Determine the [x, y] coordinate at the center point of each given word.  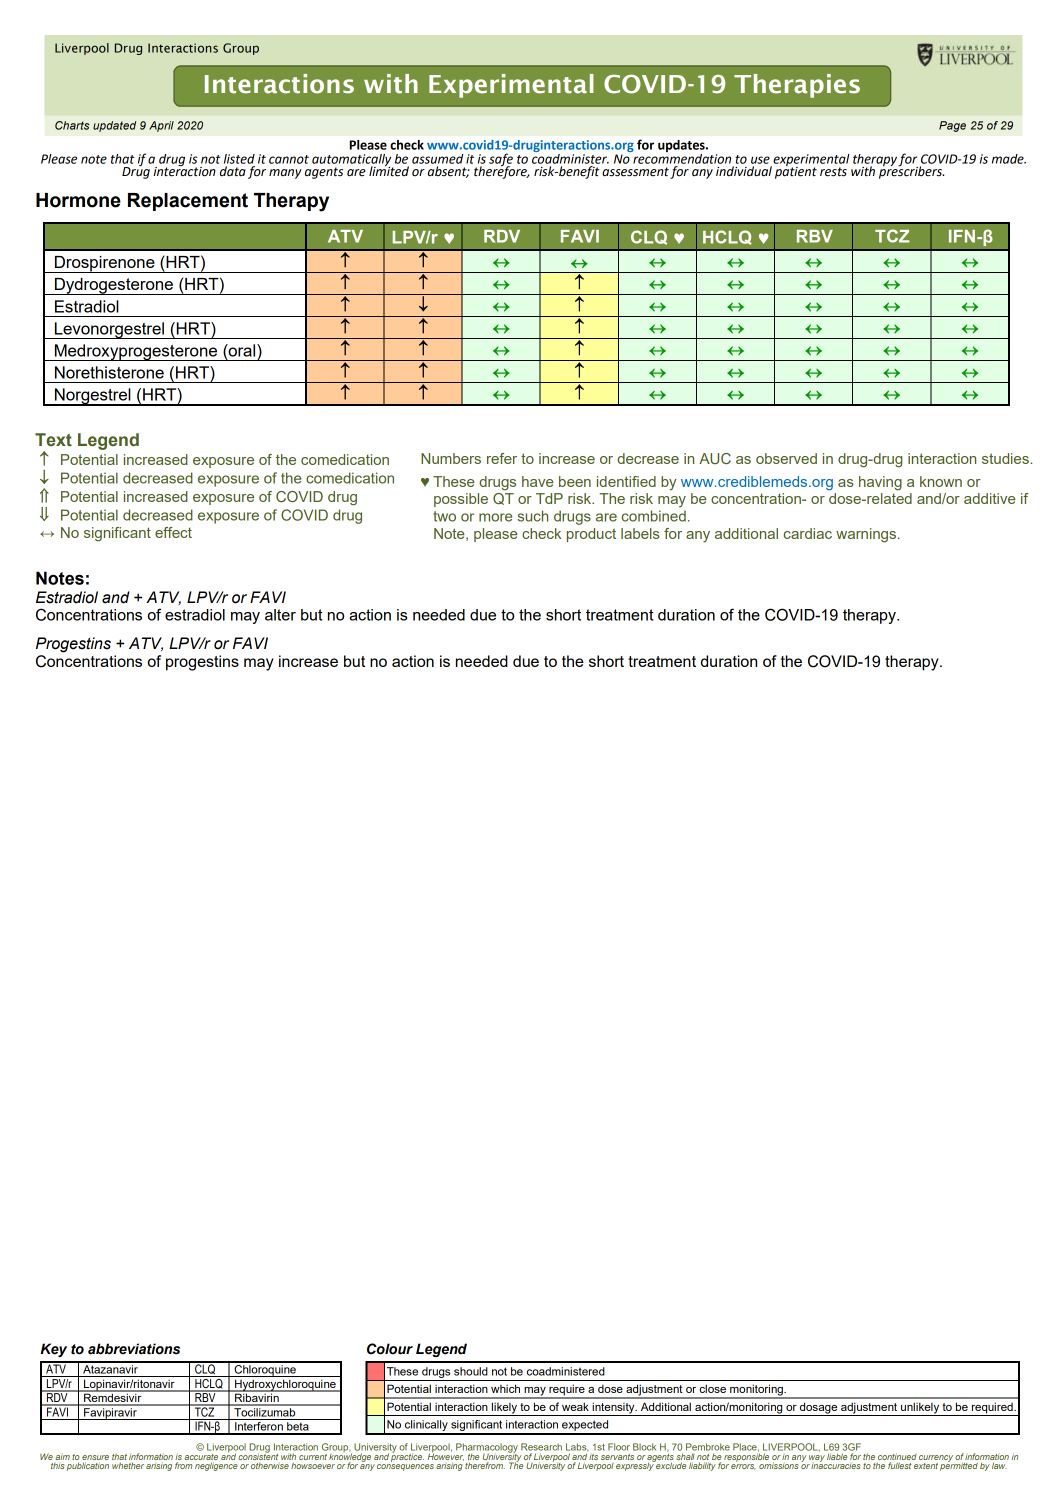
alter [280, 615]
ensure [95, 1459]
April [161, 126]
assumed [437, 159]
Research [541, 1447]
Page [952, 126]
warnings [867, 535]
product [591, 535]
